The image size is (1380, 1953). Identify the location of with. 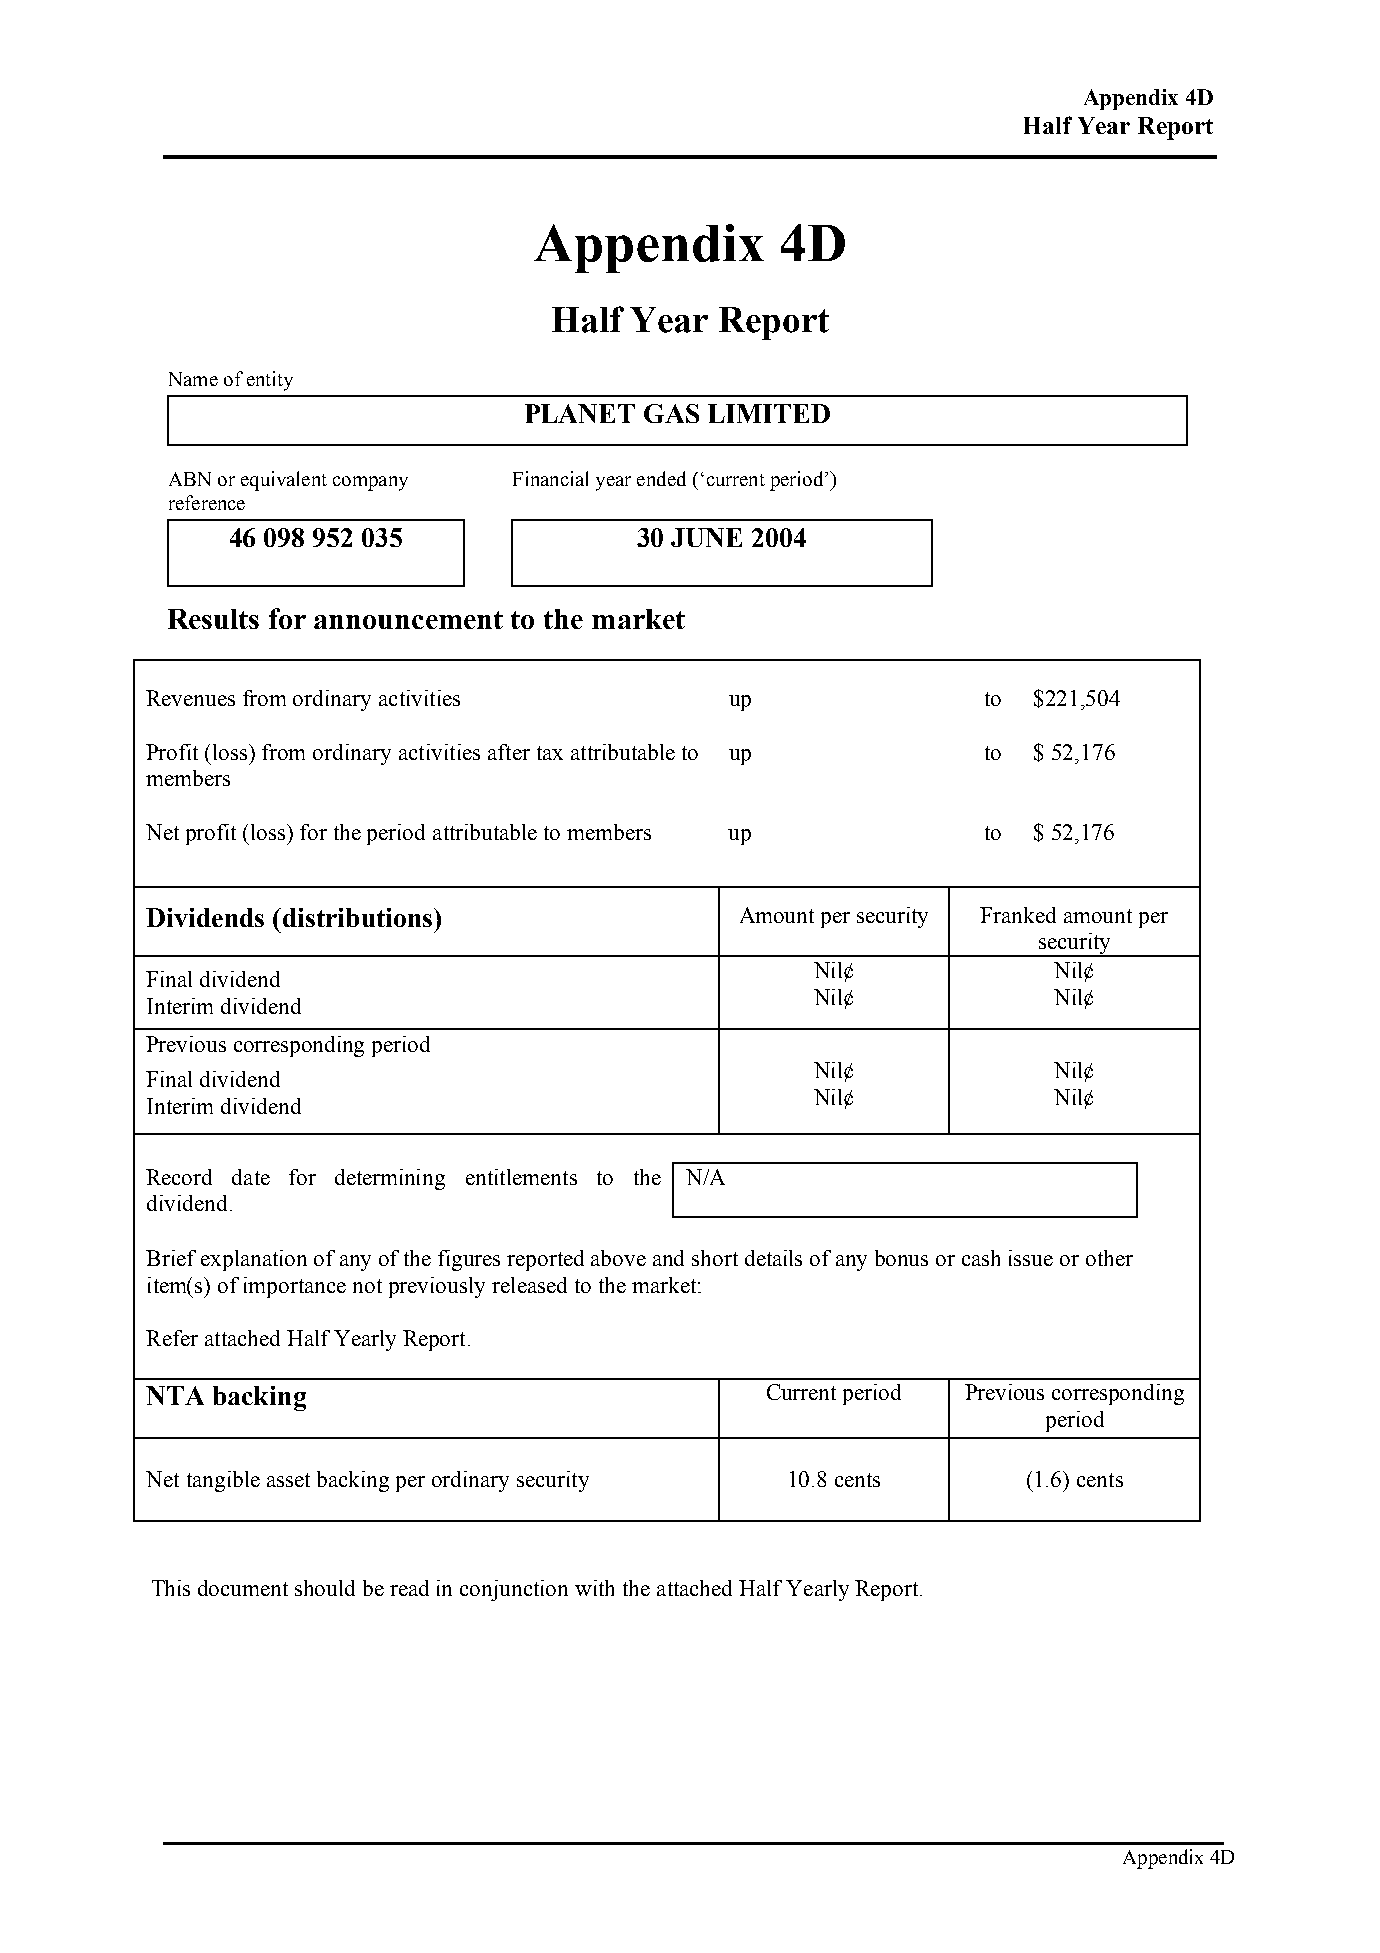
(594, 1588).
